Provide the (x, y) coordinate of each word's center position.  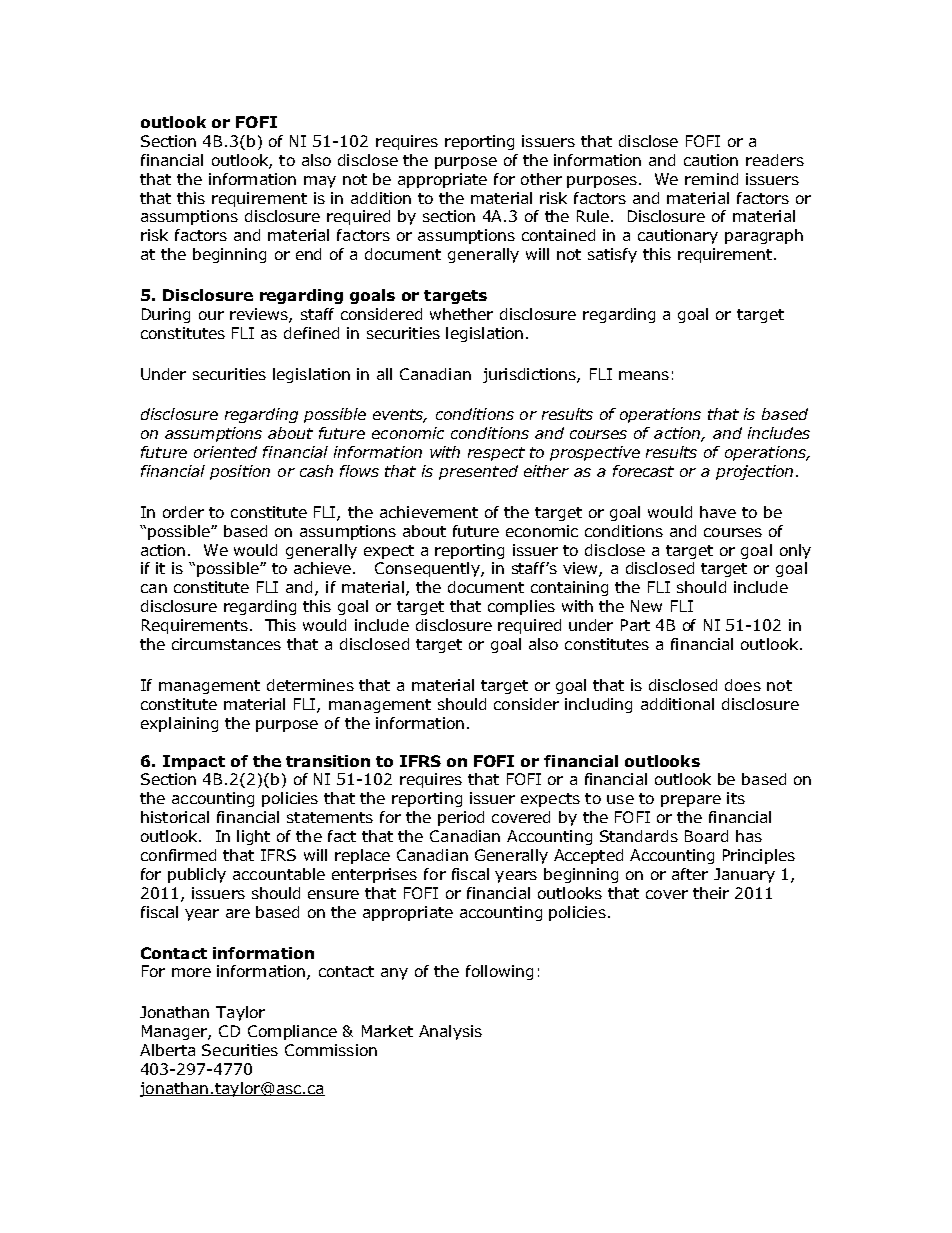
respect (496, 454)
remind (711, 179)
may (320, 182)
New (646, 606)
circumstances (226, 644)
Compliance (292, 1032)
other (541, 179)
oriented (225, 452)
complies (521, 607)
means (644, 375)
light (253, 837)
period (461, 818)
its (736, 798)
